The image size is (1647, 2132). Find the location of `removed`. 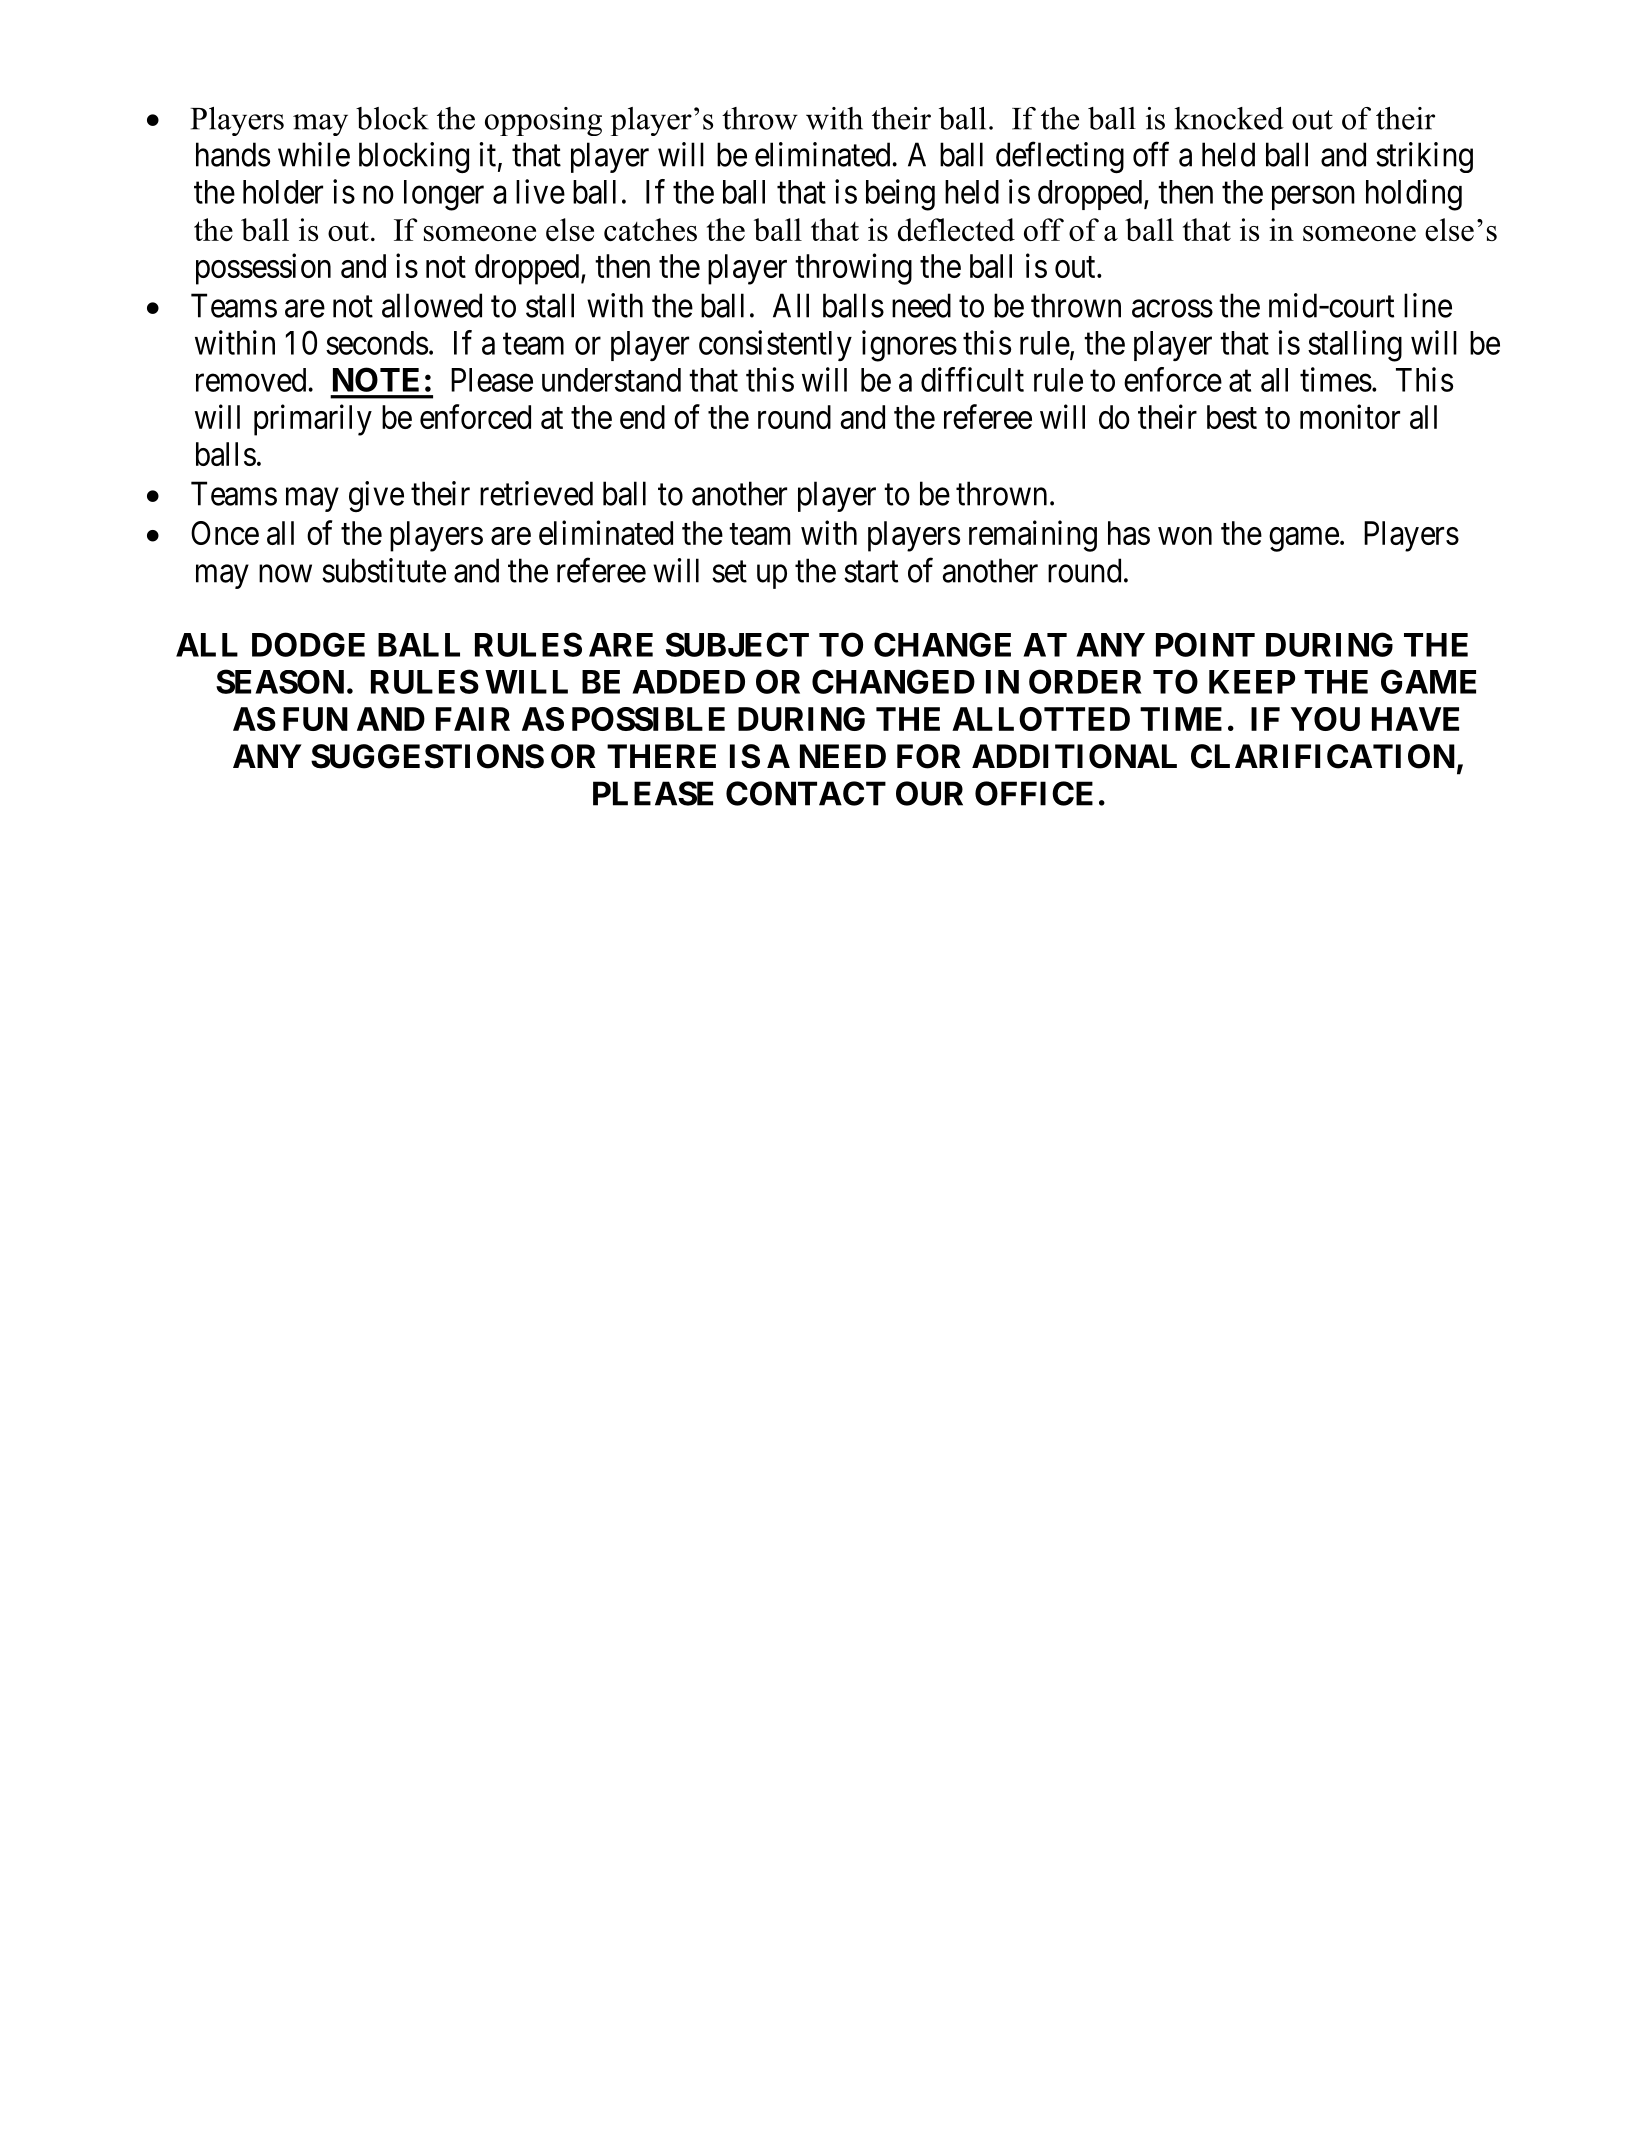

removed is located at coordinates (252, 380).
